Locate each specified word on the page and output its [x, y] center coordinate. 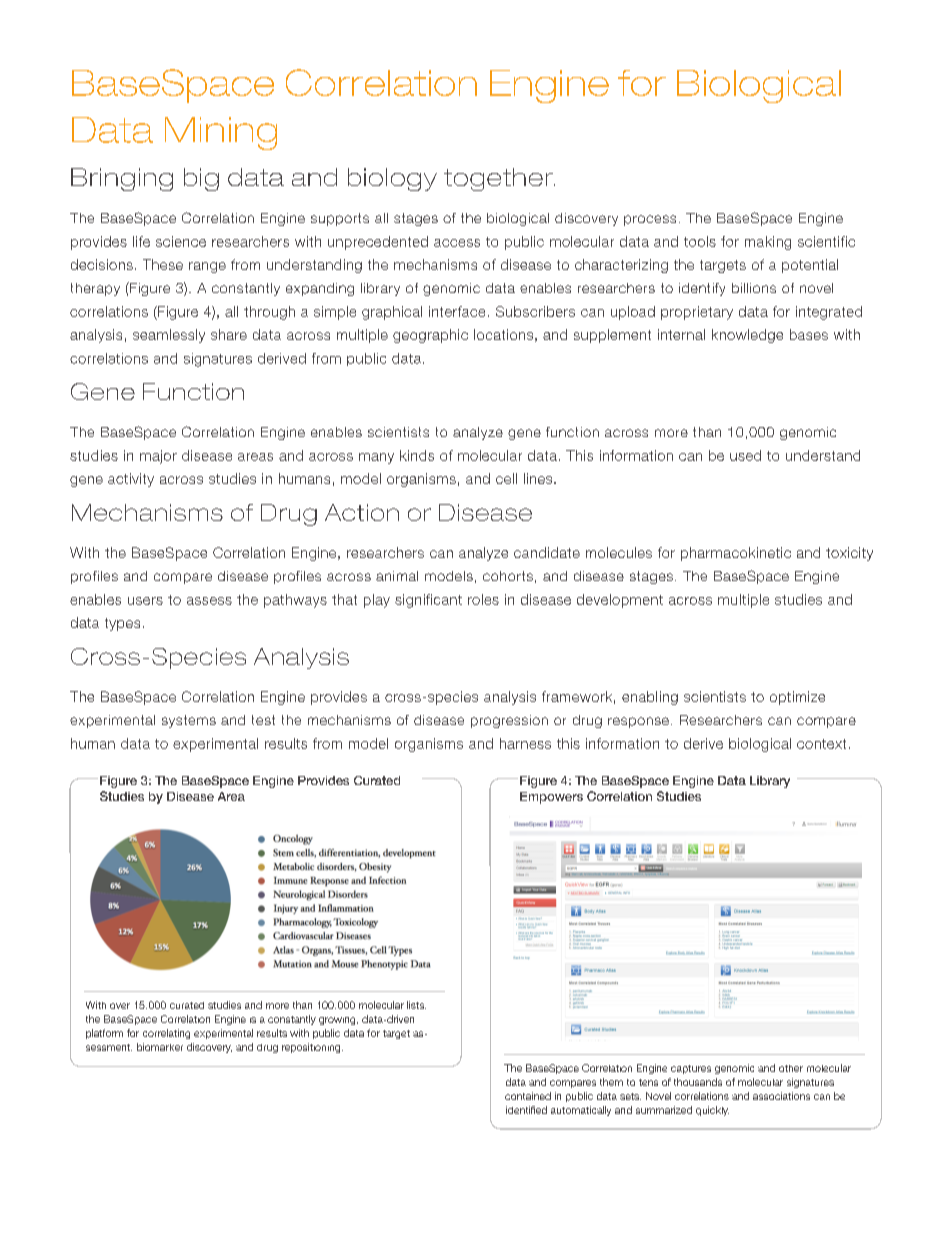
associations [781, 1096]
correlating [166, 1034]
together [499, 179]
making [768, 243]
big [201, 179]
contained [528, 1096]
